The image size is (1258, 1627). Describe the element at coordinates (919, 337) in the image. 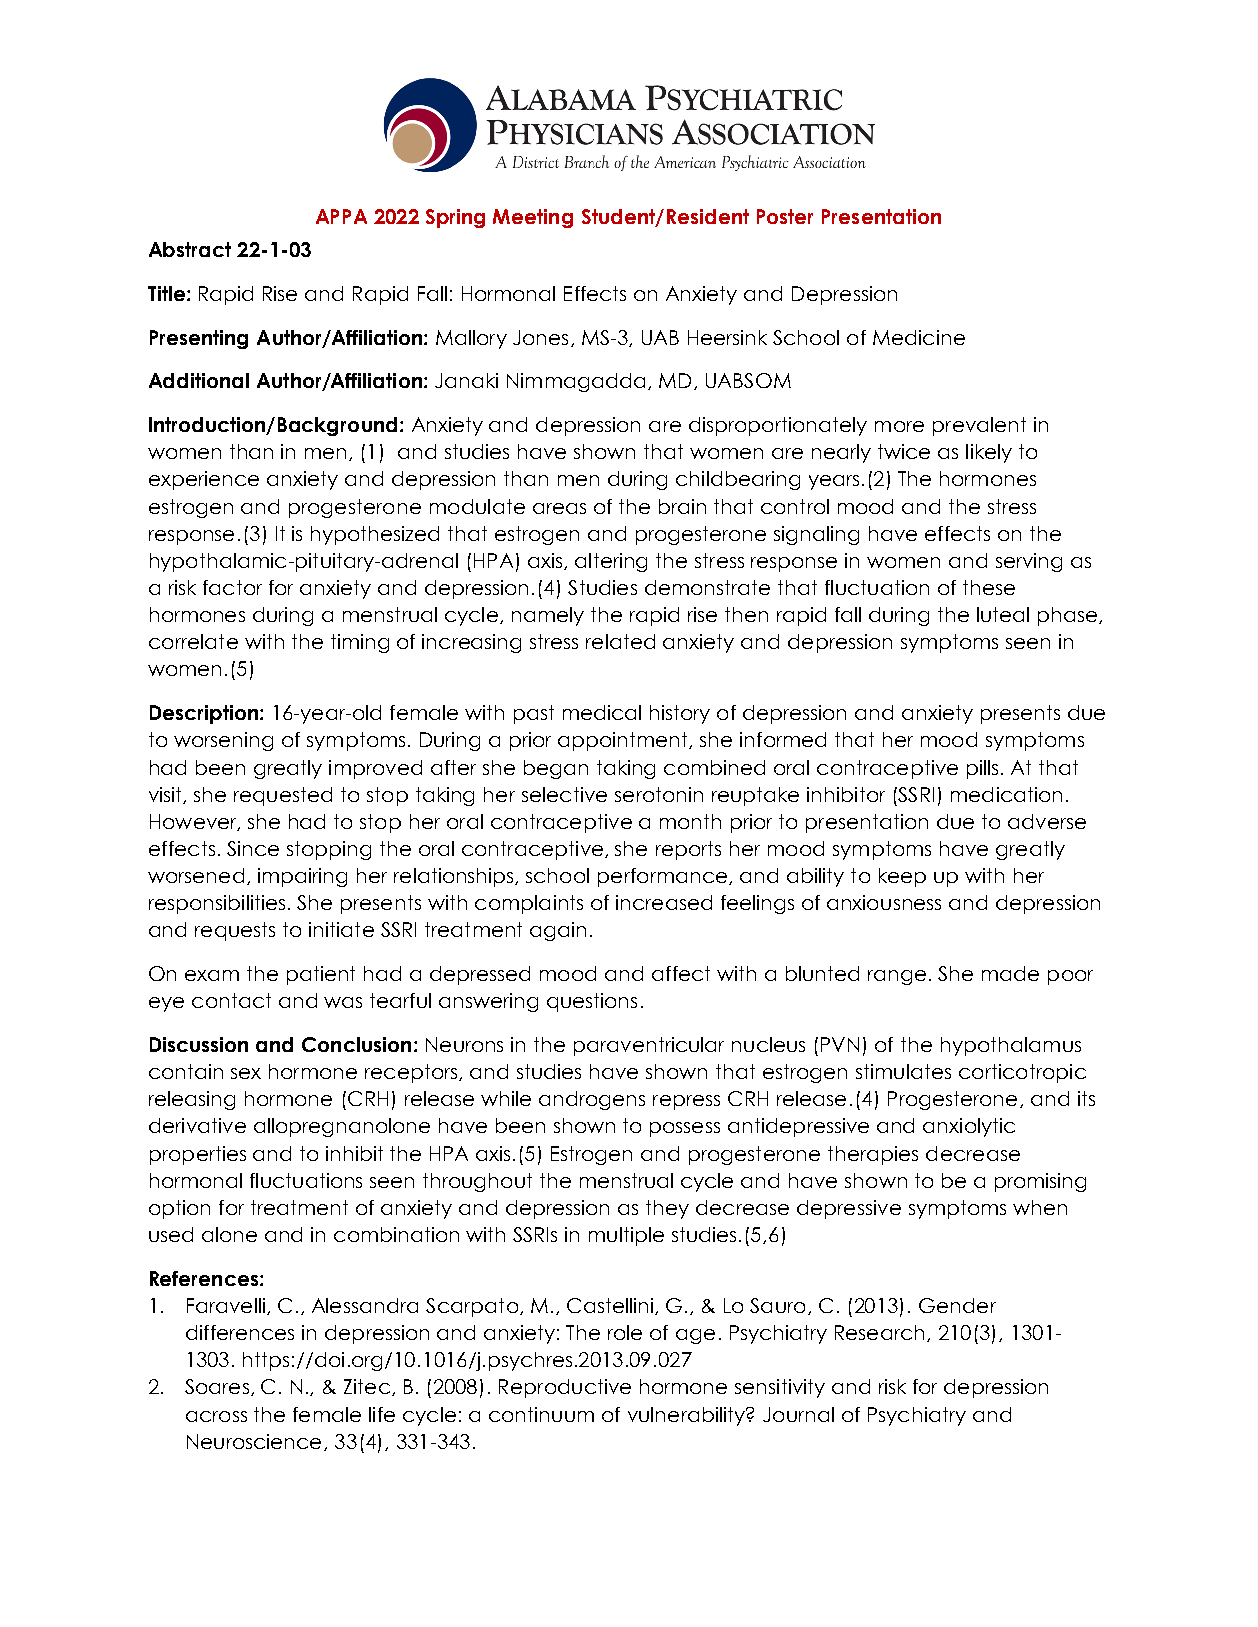

I see `Medicine` at that location.
